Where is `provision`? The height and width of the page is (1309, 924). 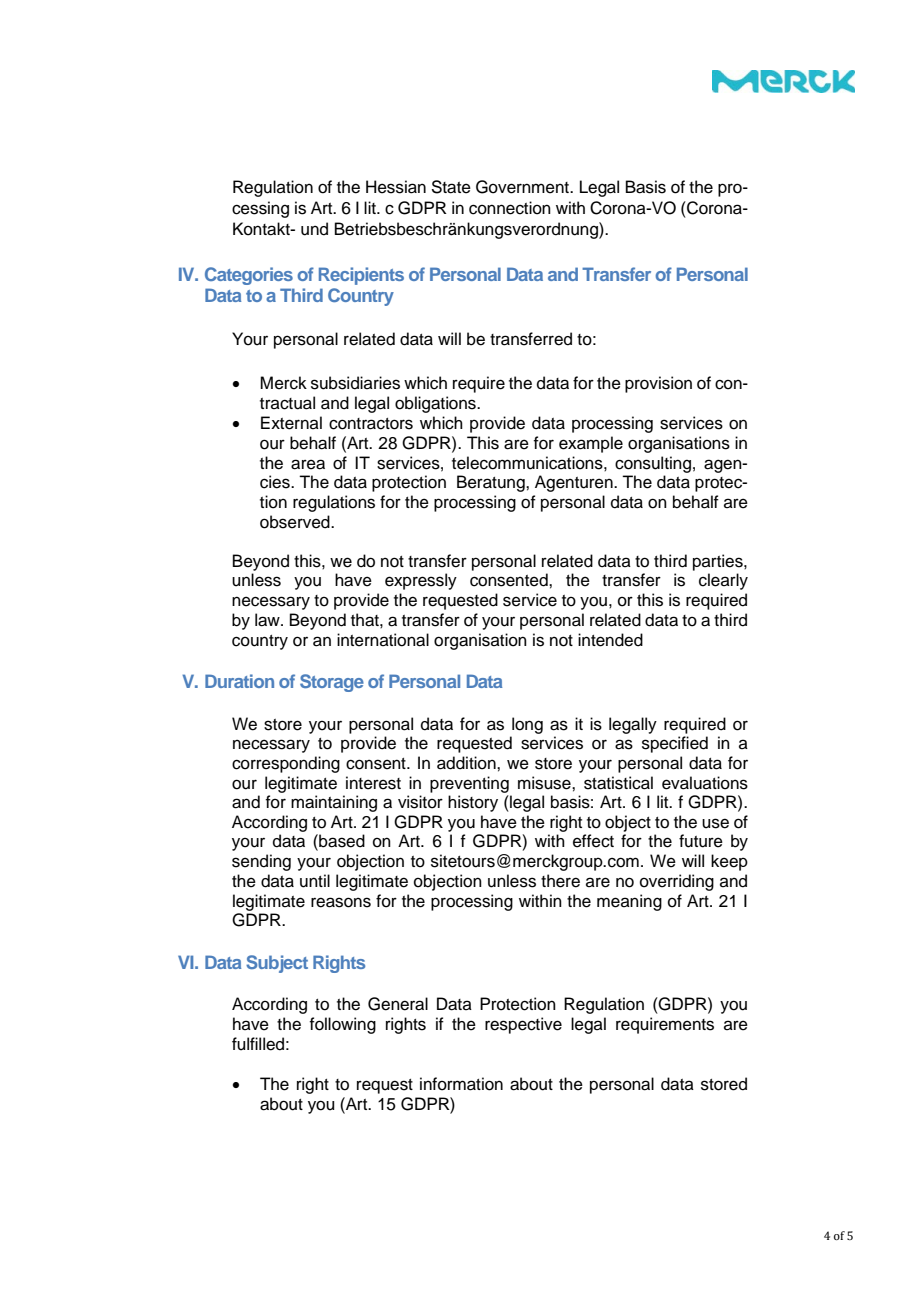
provision is located at coordinates (658, 384).
